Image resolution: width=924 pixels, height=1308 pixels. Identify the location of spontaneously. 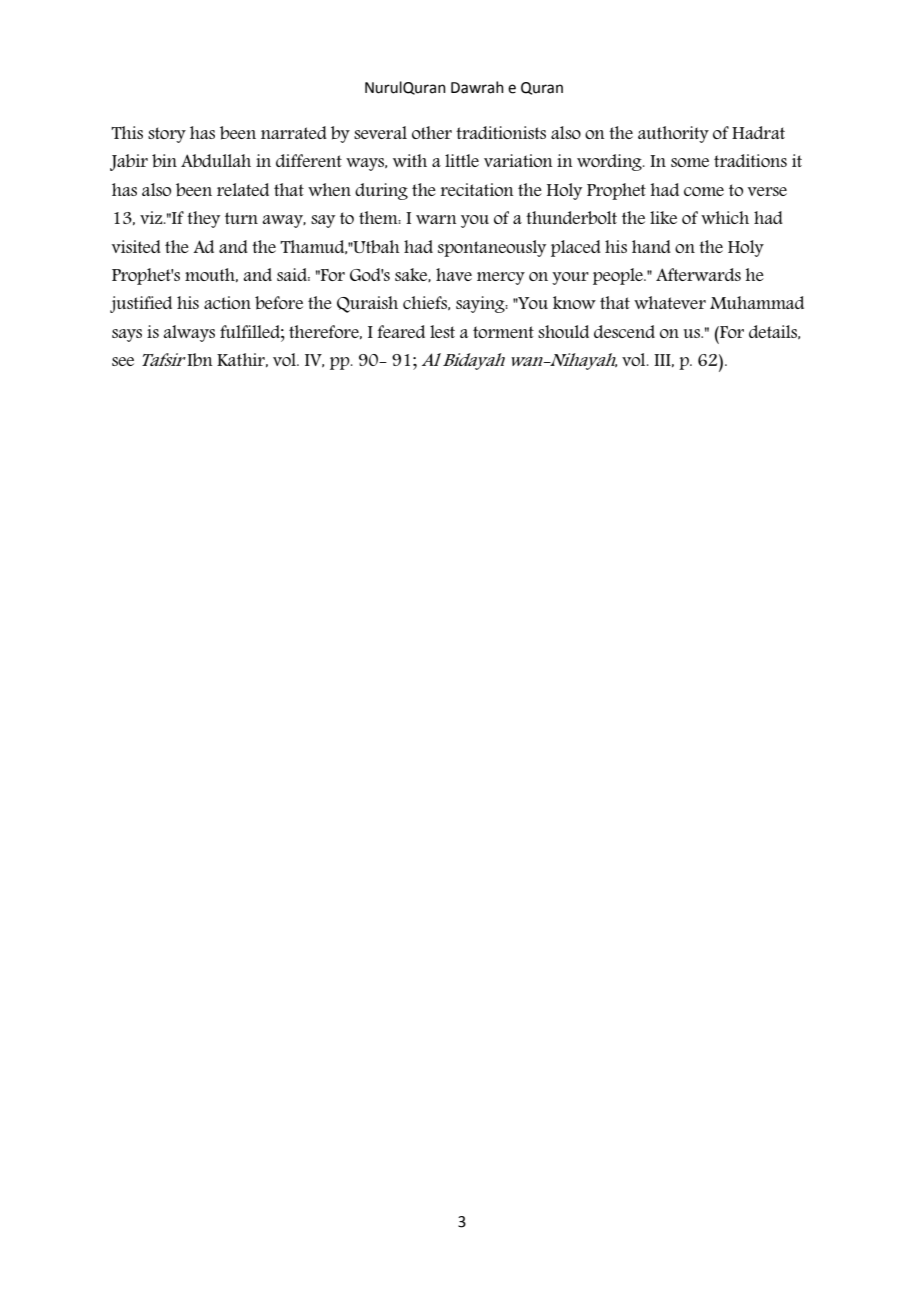
(492, 248).
